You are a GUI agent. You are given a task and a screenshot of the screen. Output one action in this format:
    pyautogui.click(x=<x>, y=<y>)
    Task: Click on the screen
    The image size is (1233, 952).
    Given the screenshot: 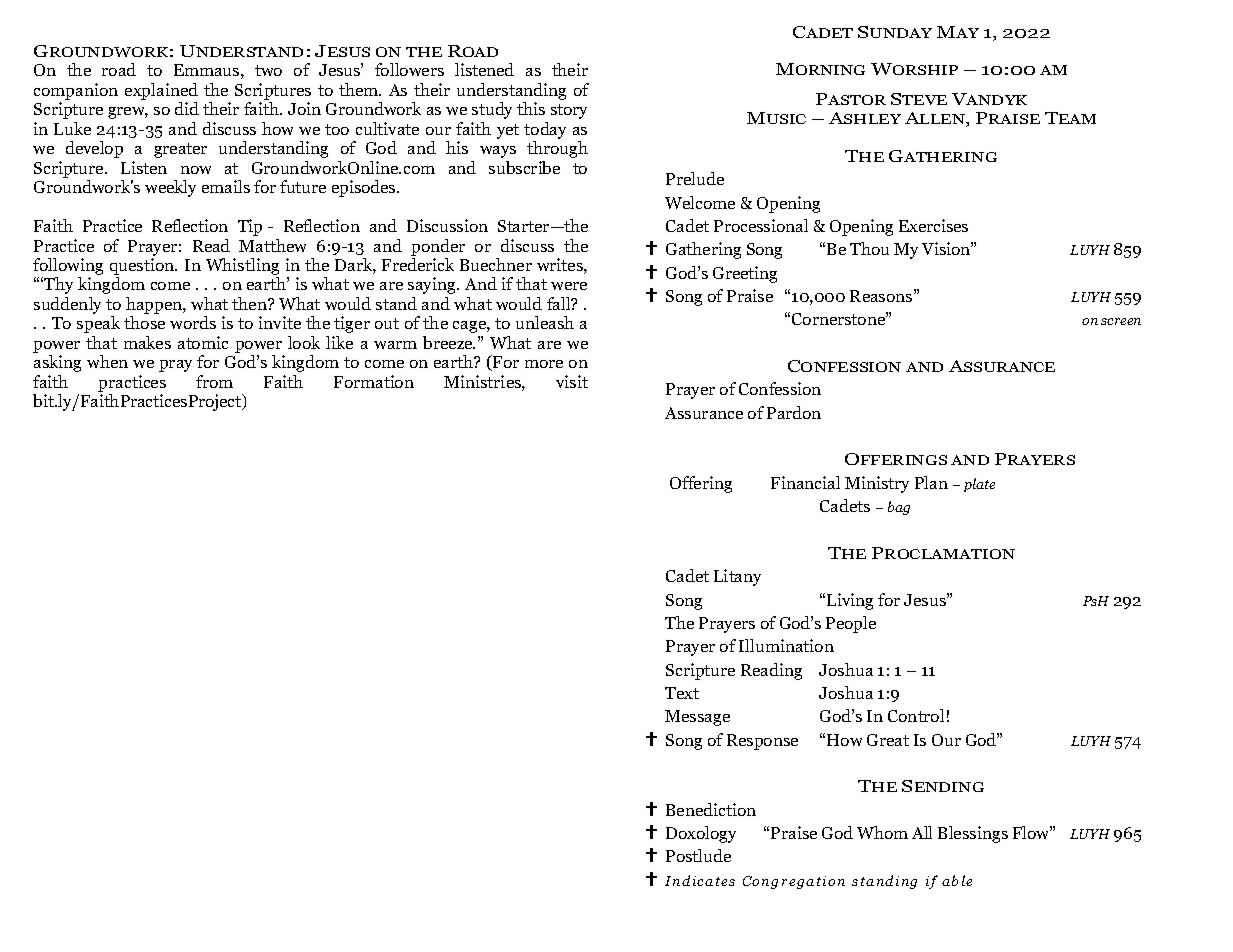 What is the action you would take?
    pyautogui.click(x=1121, y=321)
